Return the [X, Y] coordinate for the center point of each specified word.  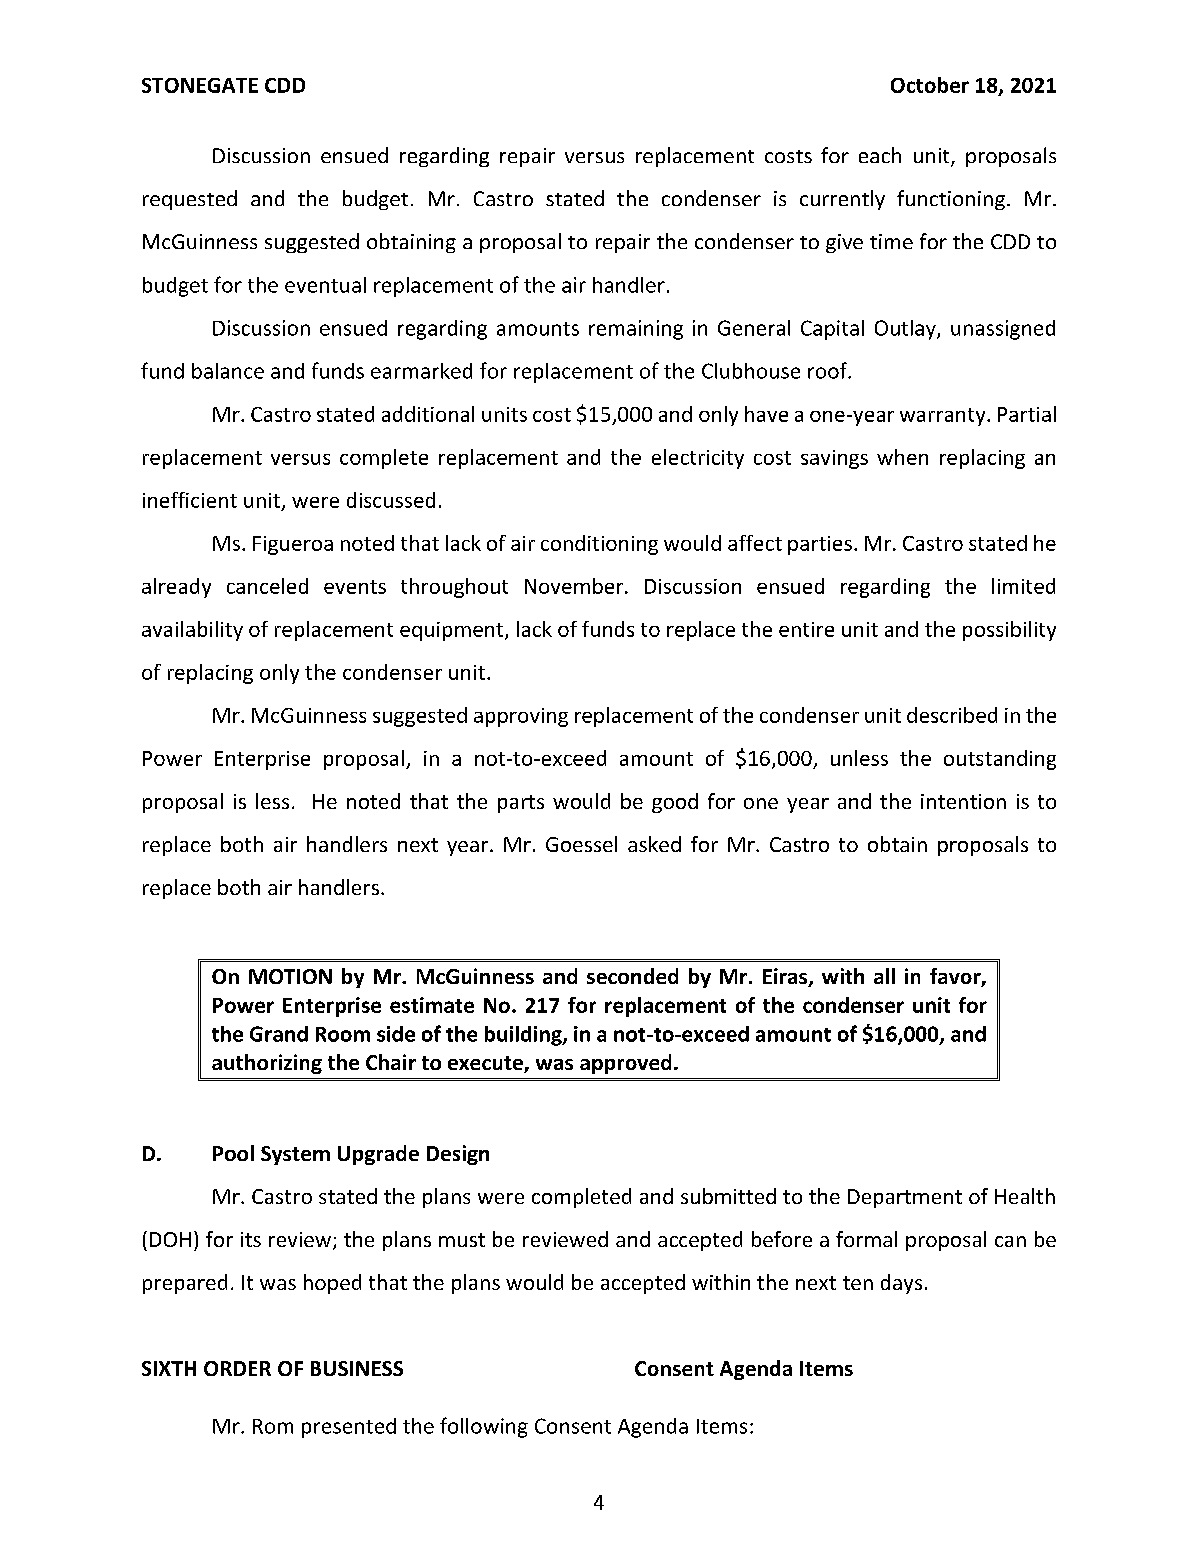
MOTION [290, 976]
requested [190, 200]
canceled [267, 586]
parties [820, 545]
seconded [632, 976]
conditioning [599, 545]
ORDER [237, 1368]
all [884, 976]
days [901, 1284]
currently [842, 200]
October [930, 85]
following [484, 1427]
